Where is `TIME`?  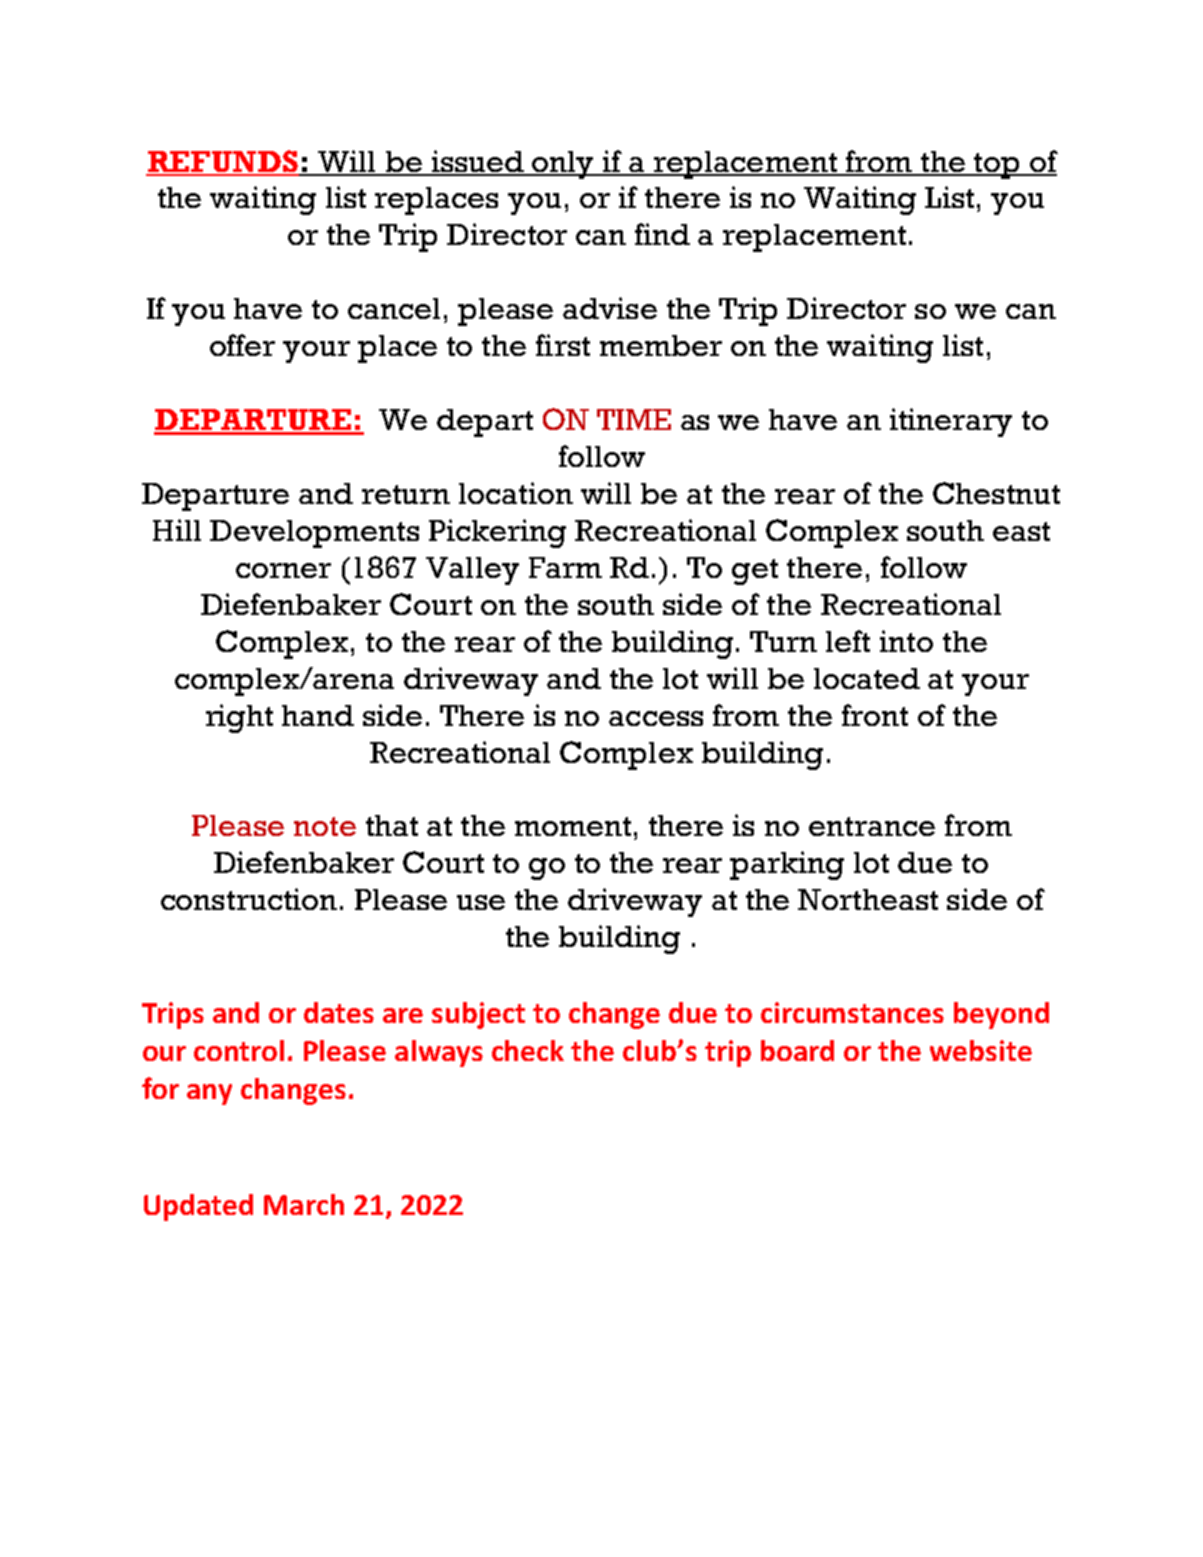 TIME is located at coordinates (634, 419).
